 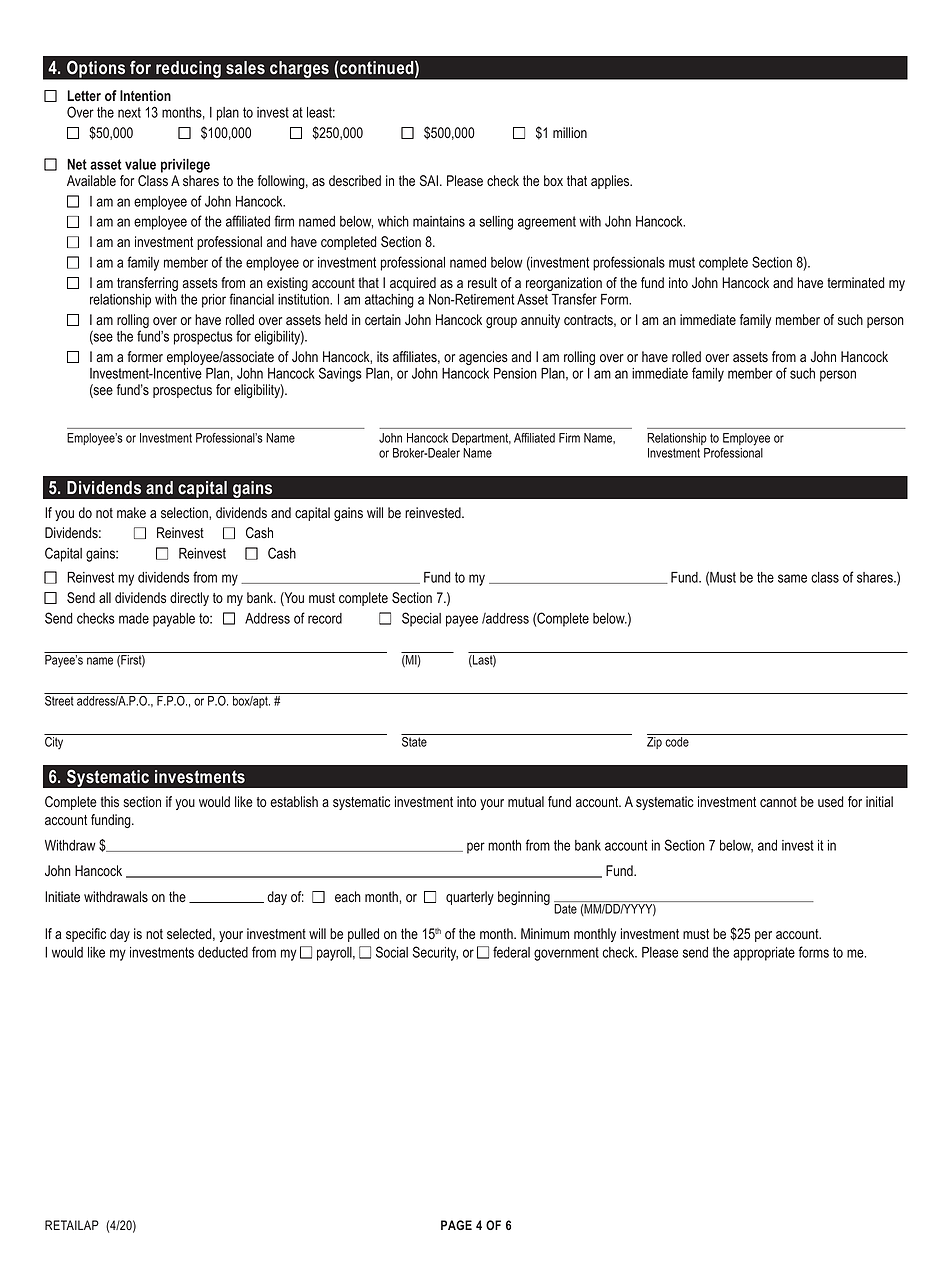 I want to click on Security, so click(x=435, y=953).
